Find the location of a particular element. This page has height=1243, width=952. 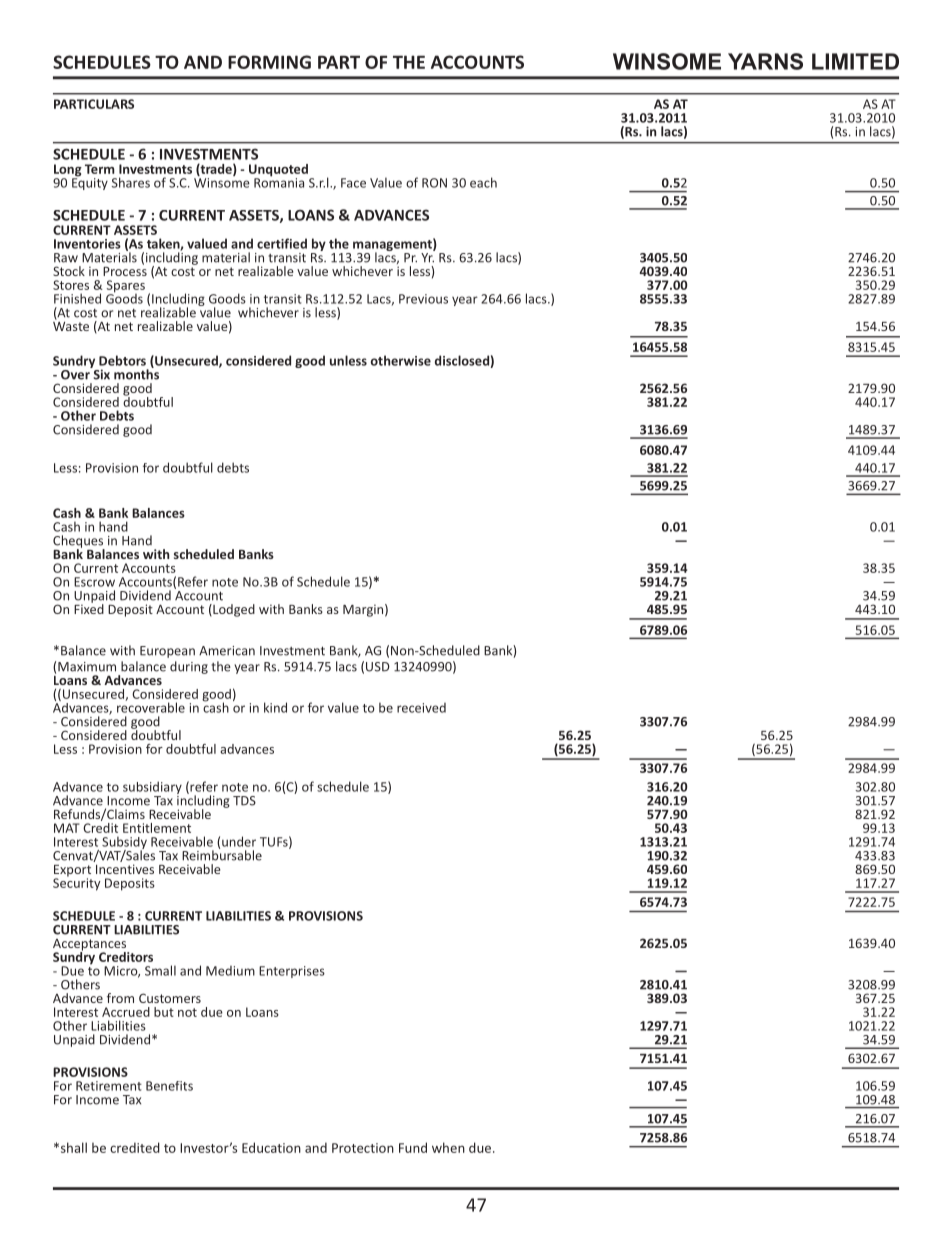

received is located at coordinates (421, 708).
